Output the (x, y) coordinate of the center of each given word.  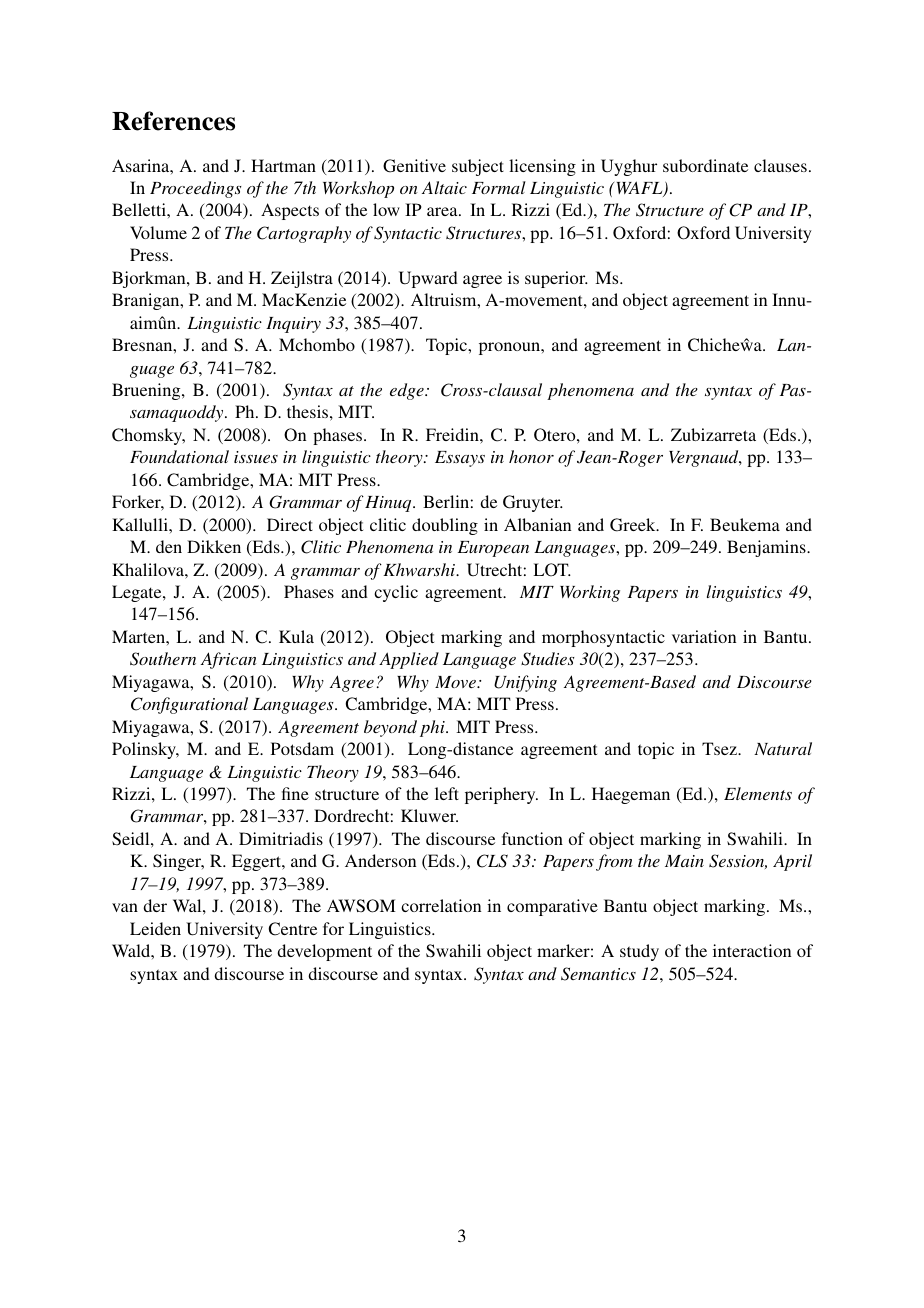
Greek (634, 525)
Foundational (179, 456)
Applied (409, 660)
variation (704, 636)
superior (556, 279)
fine (295, 793)
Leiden (155, 928)
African (229, 660)
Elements (758, 793)
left (447, 793)
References (173, 121)
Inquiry (293, 325)
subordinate (705, 165)
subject (478, 167)
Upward (428, 279)
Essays (460, 459)
